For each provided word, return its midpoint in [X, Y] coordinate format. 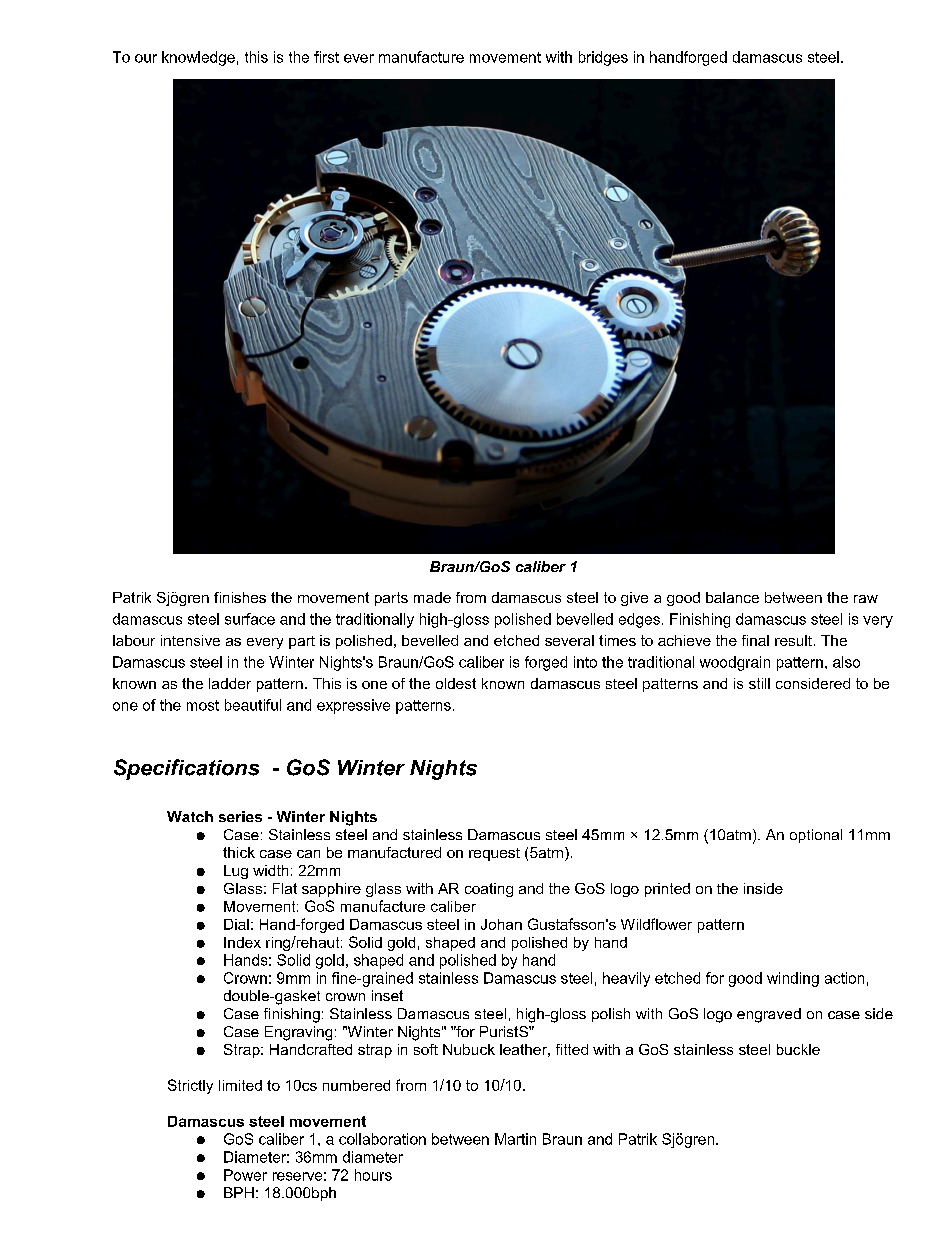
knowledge [198, 58]
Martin [515, 1139]
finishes [240, 597]
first [326, 57]
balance [732, 597]
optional [816, 836]
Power [245, 1175]
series [240, 816]
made [432, 597]
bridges [603, 58]
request [494, 854]
